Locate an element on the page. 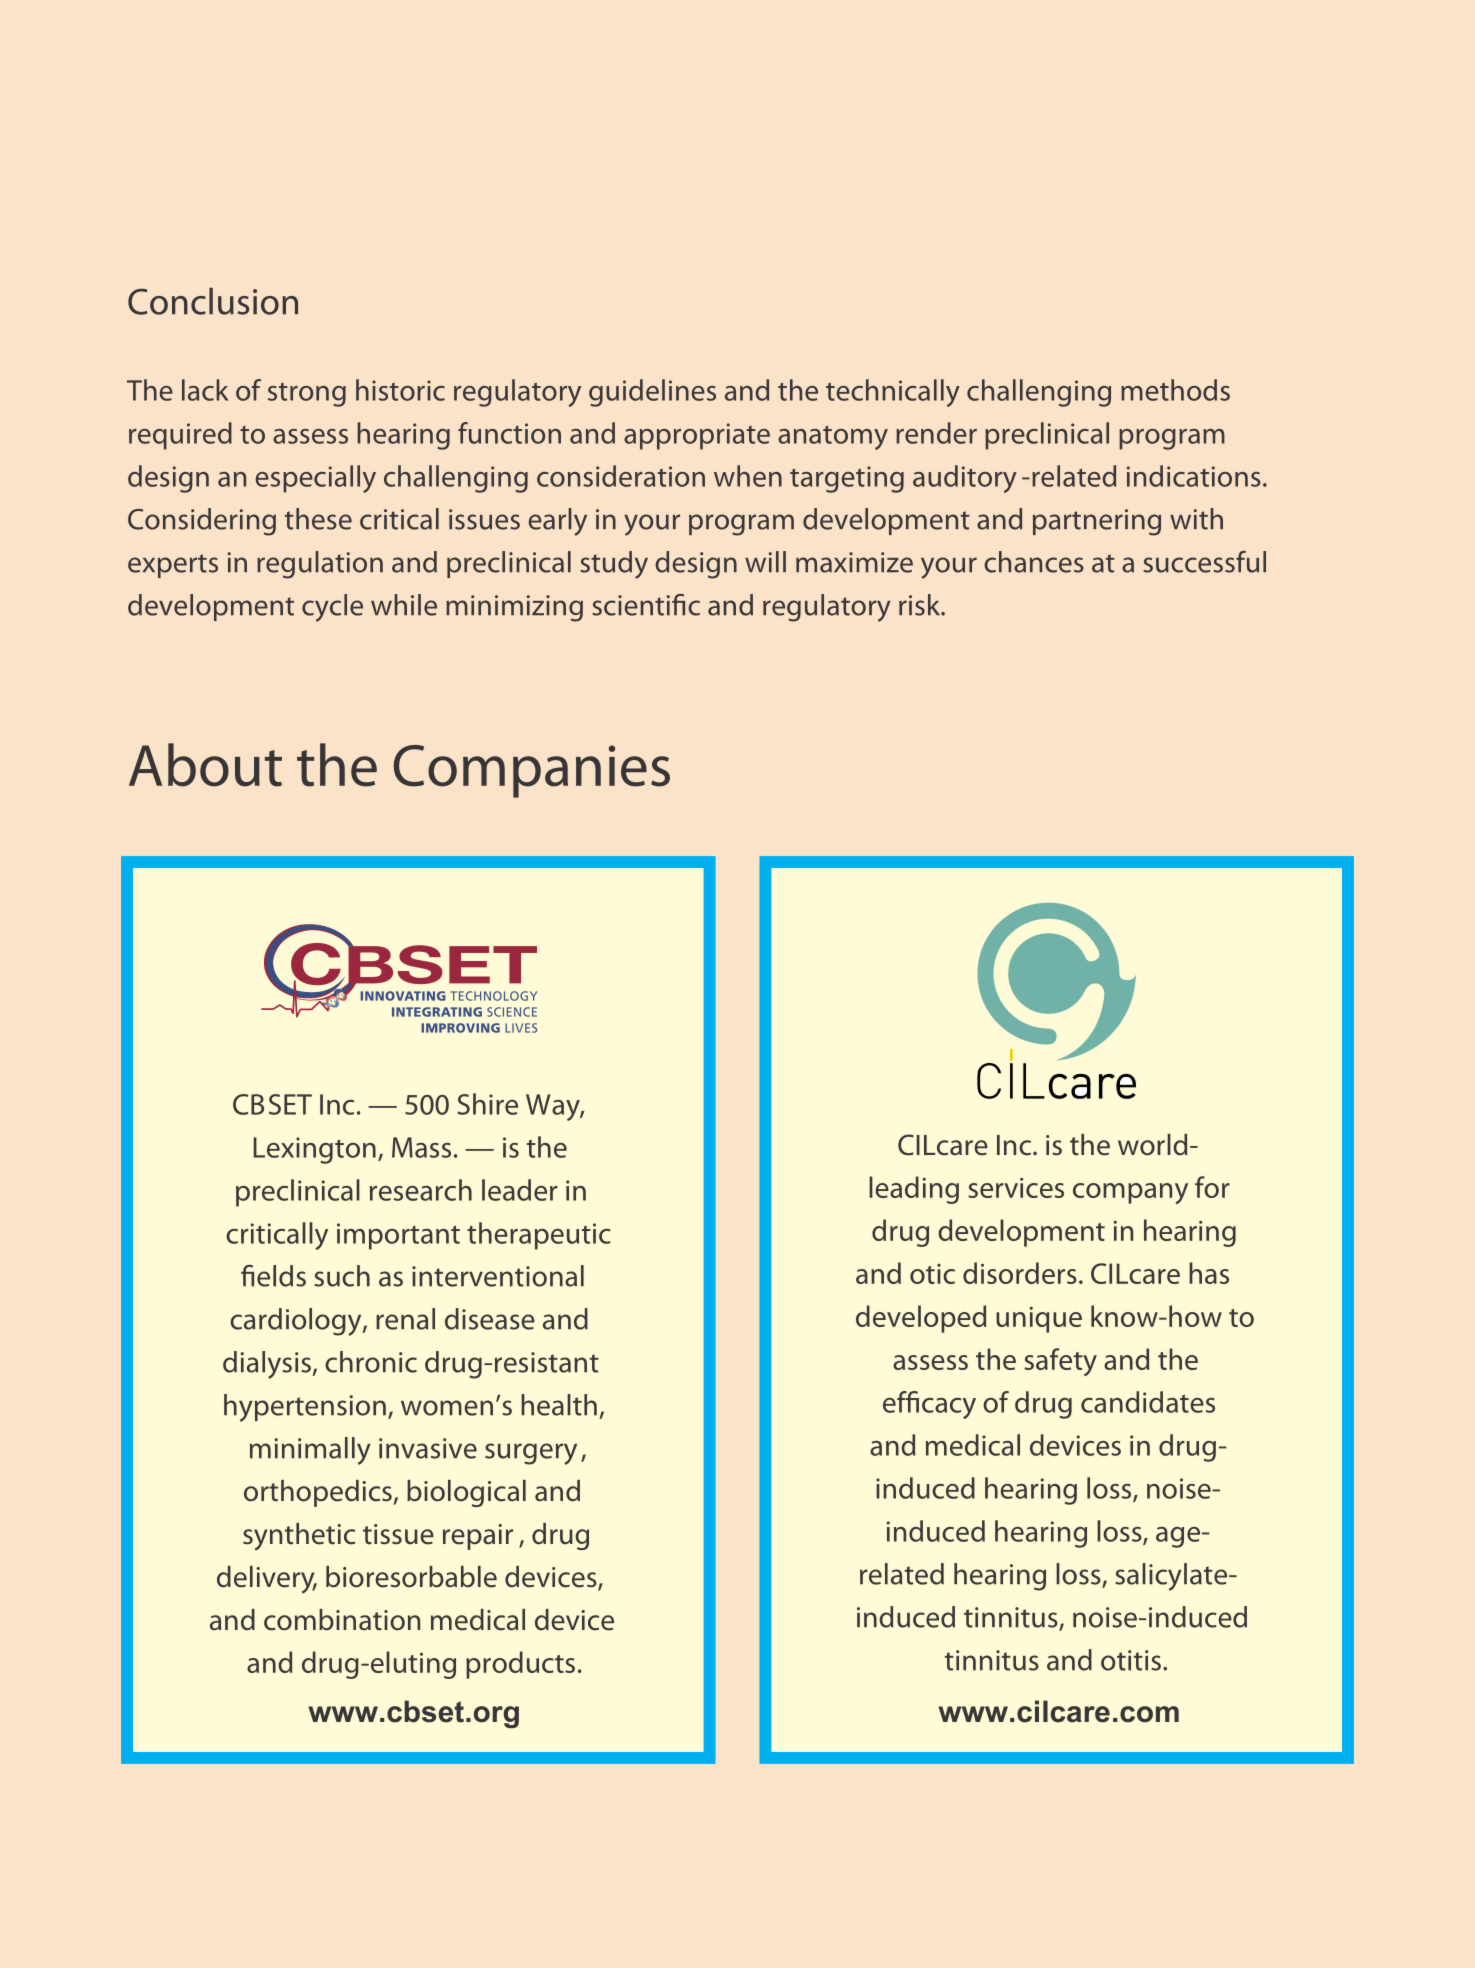 This page has height=1968, width=1475. company is located at coordinates (1130, 1193).
